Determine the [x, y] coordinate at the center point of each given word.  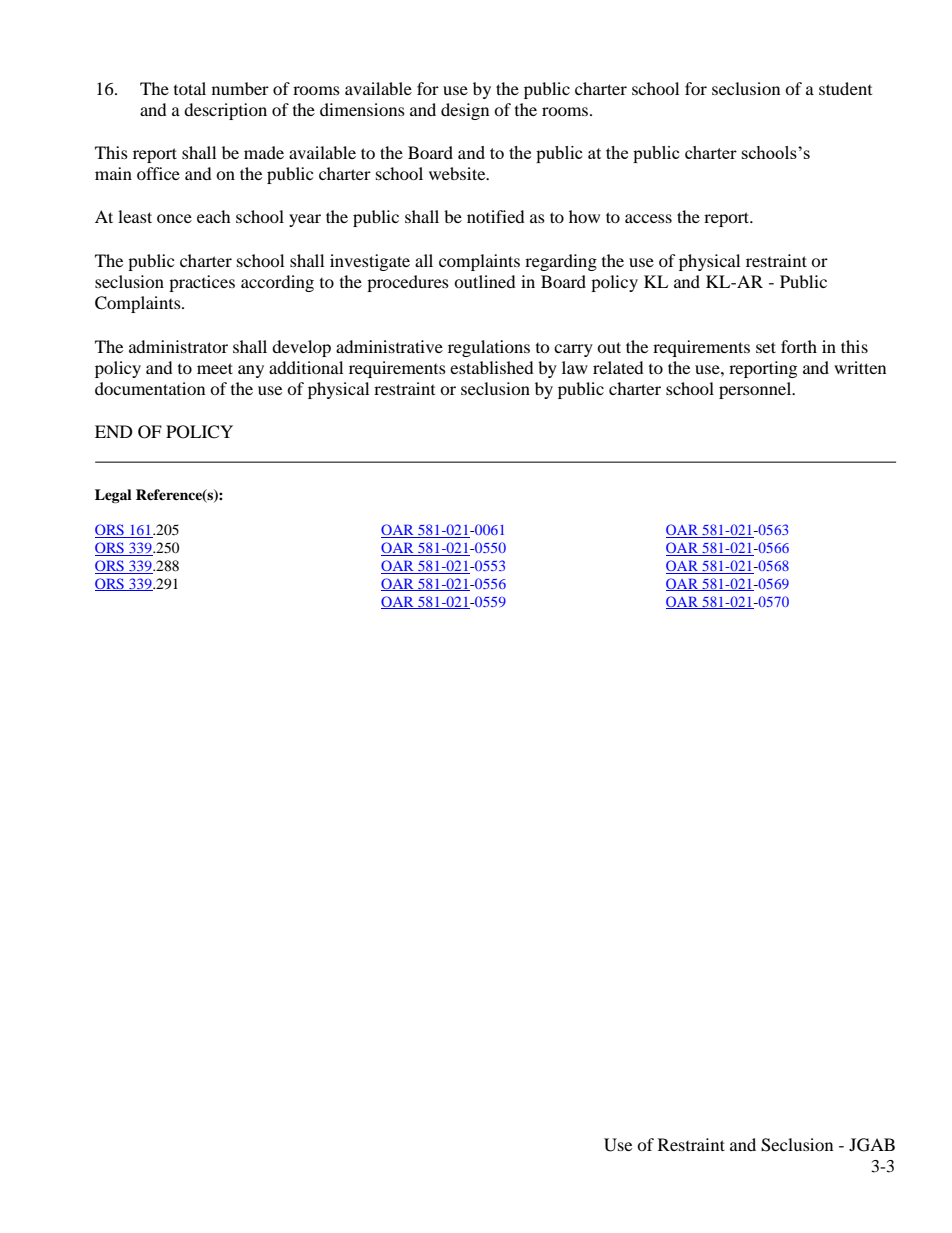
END [114, 431]
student [845, 88]
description [225, 111]
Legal [113, 496]
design [465, 111]
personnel [756, 390]
